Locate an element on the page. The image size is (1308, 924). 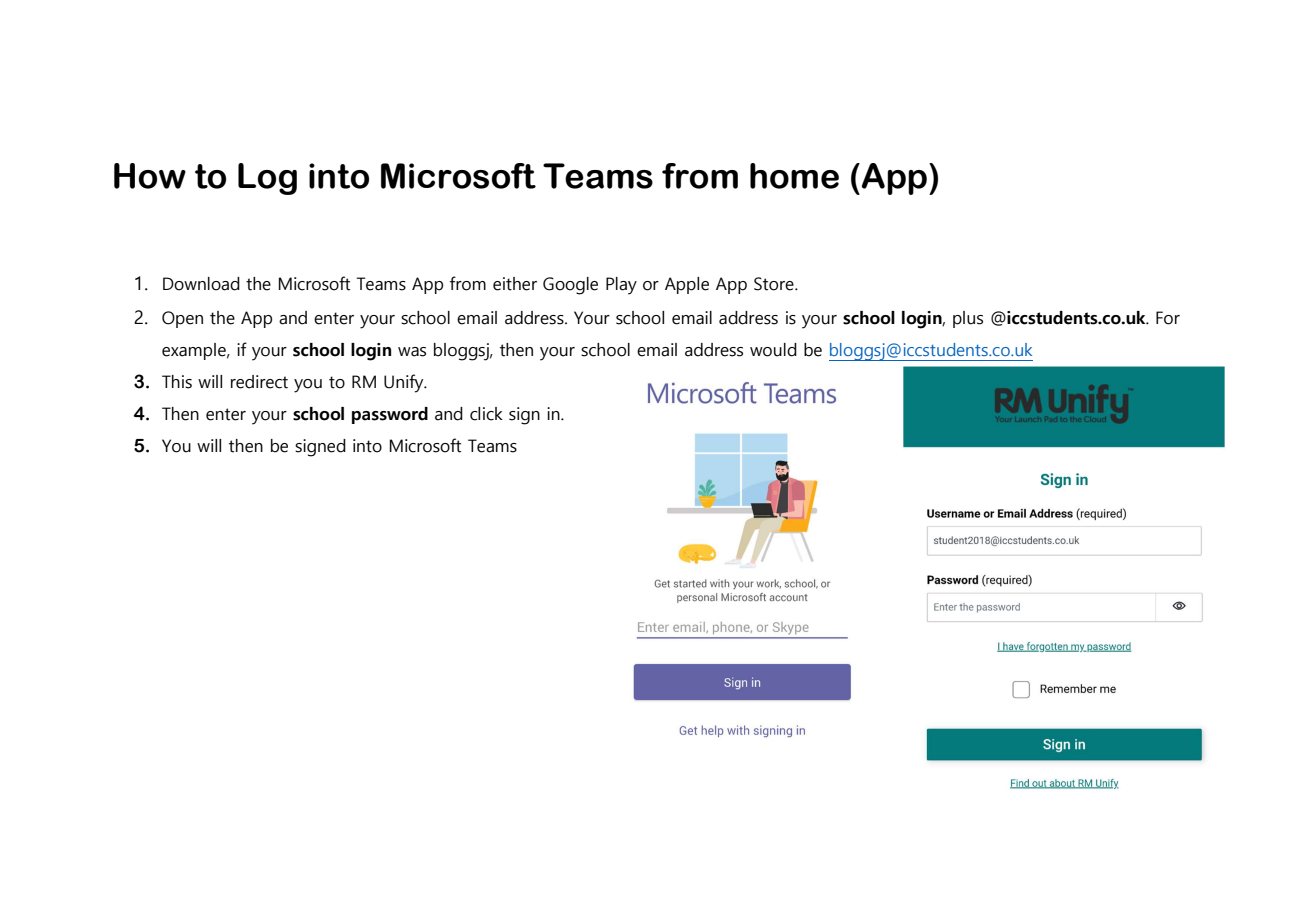
click is located at coordinates (486, 414).
